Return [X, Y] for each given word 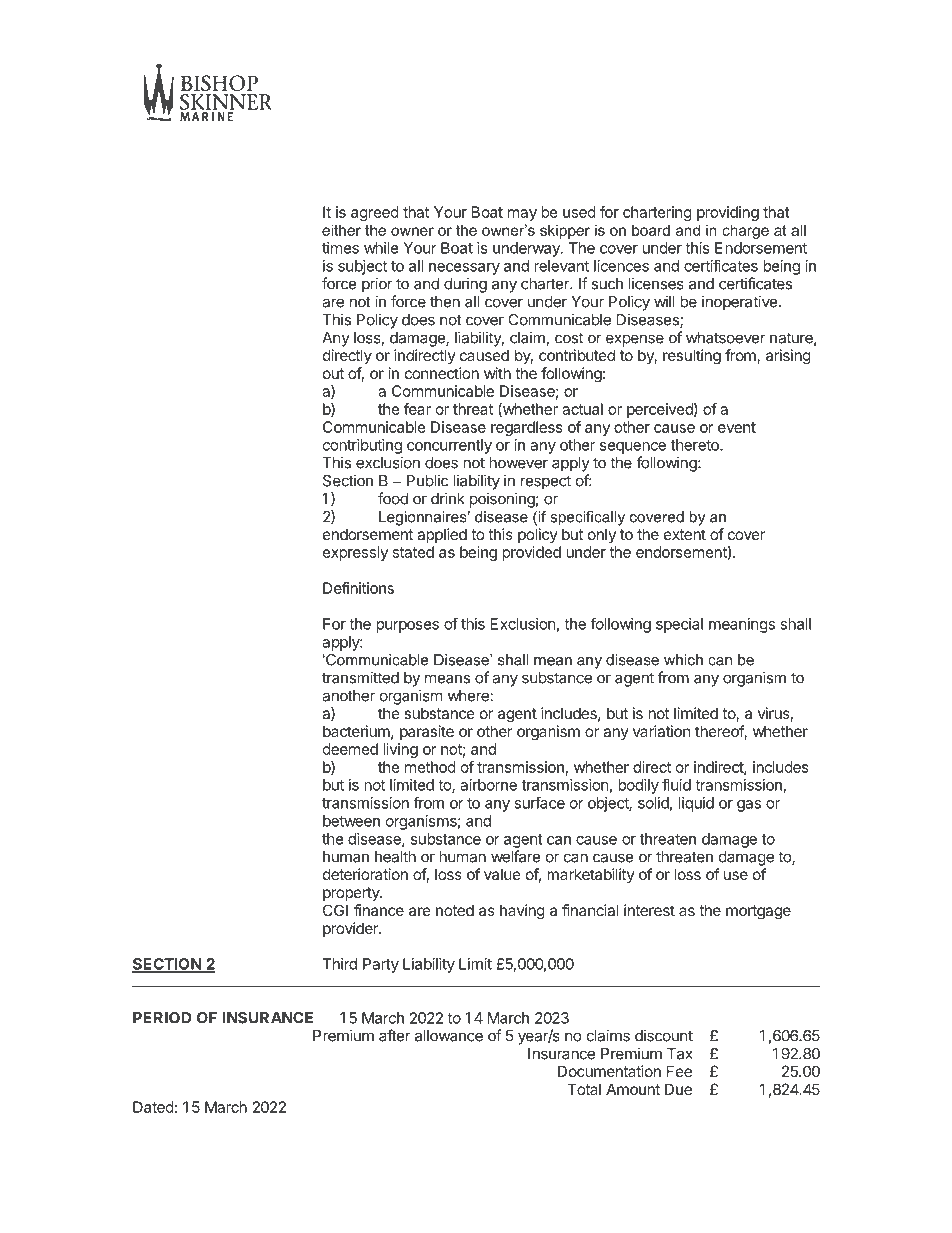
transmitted [360, 677]
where [468, 696]
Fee [679, 1071]
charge [745, 231]
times [340, 248]
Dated [153, 1107]
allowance [449, 1036]
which [683, 660]
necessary [464, 269]
